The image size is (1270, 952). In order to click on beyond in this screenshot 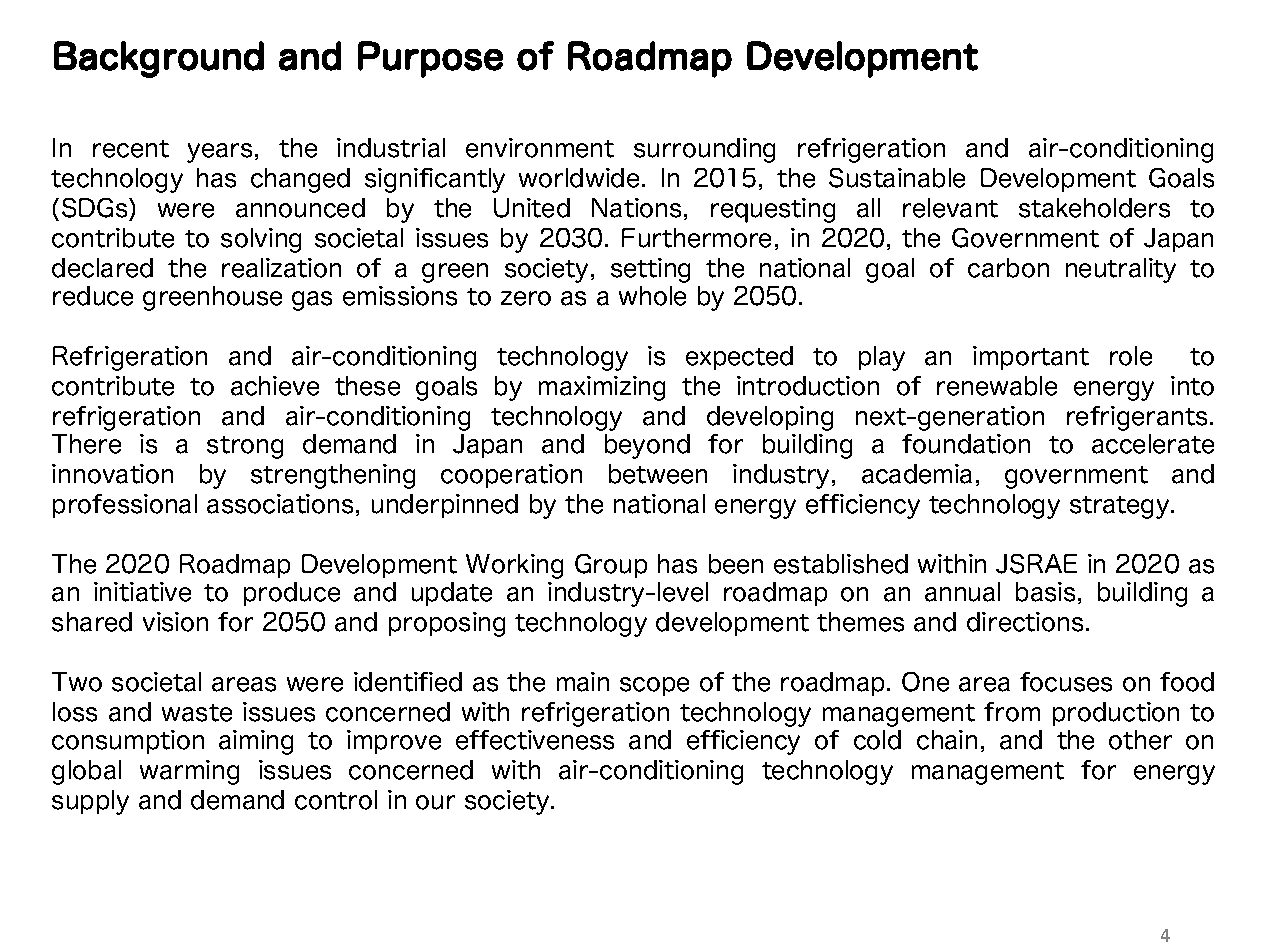, I will do `click(647, 446)`.
